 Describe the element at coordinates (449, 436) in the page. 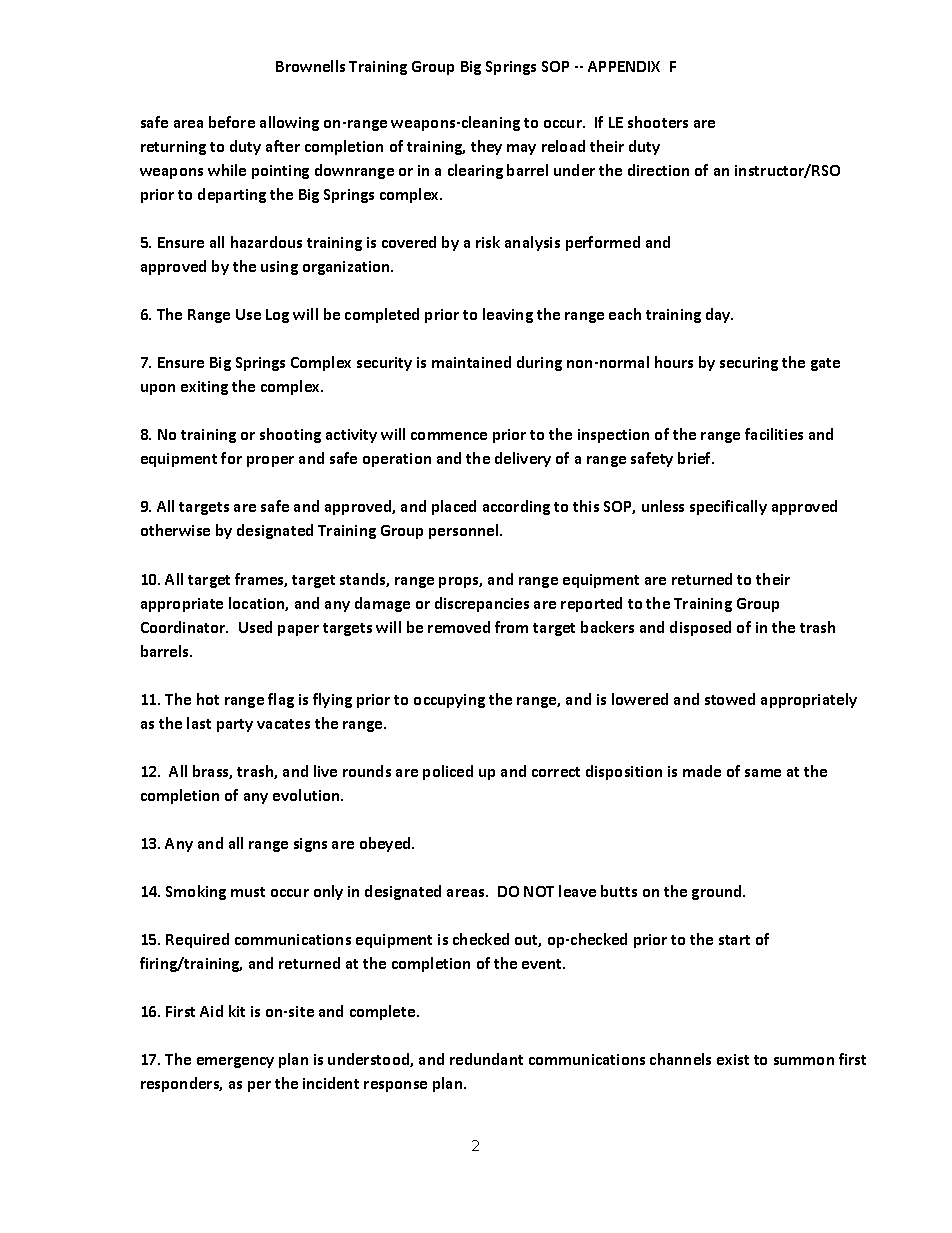

I see `commence` at that location.
